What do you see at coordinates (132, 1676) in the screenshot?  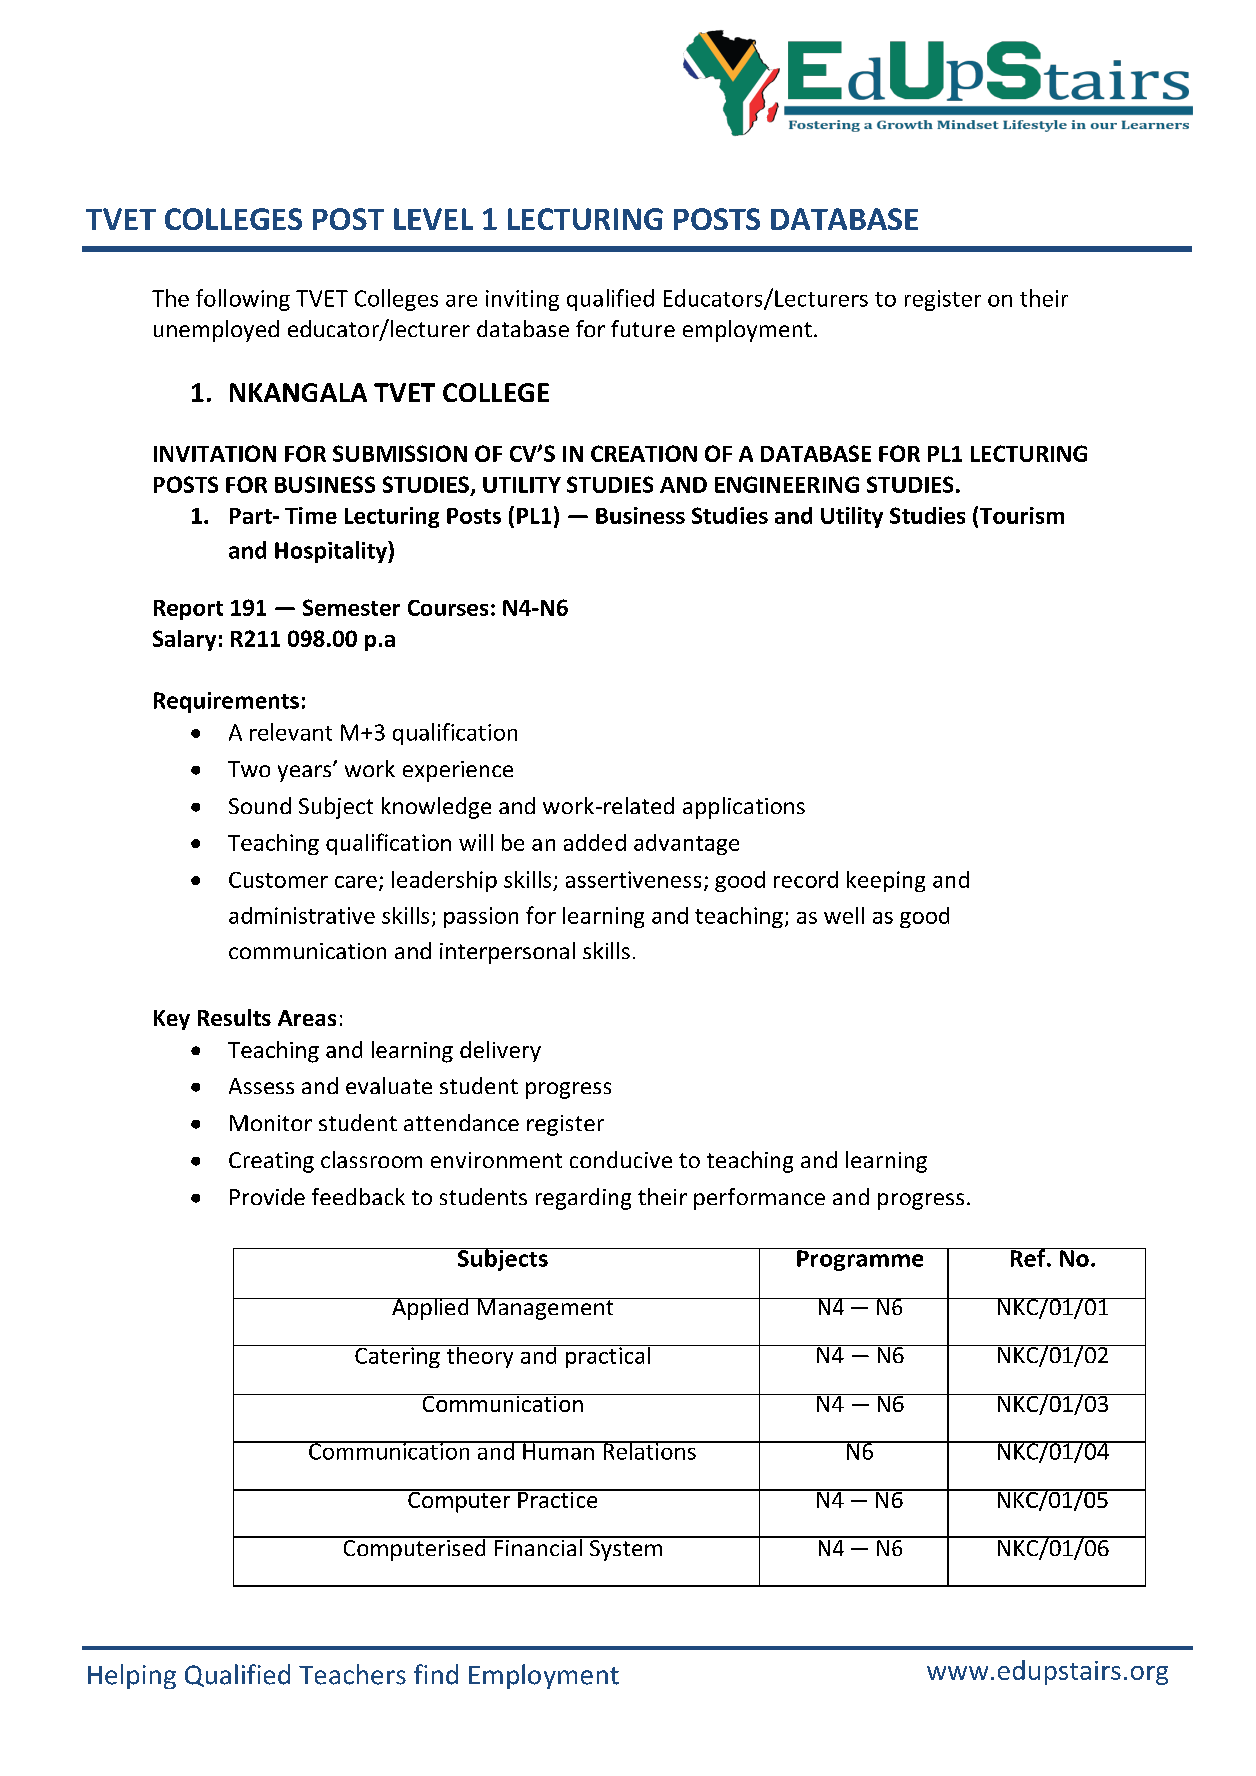 I see `Helping` at bounding box center [132, 1676].
